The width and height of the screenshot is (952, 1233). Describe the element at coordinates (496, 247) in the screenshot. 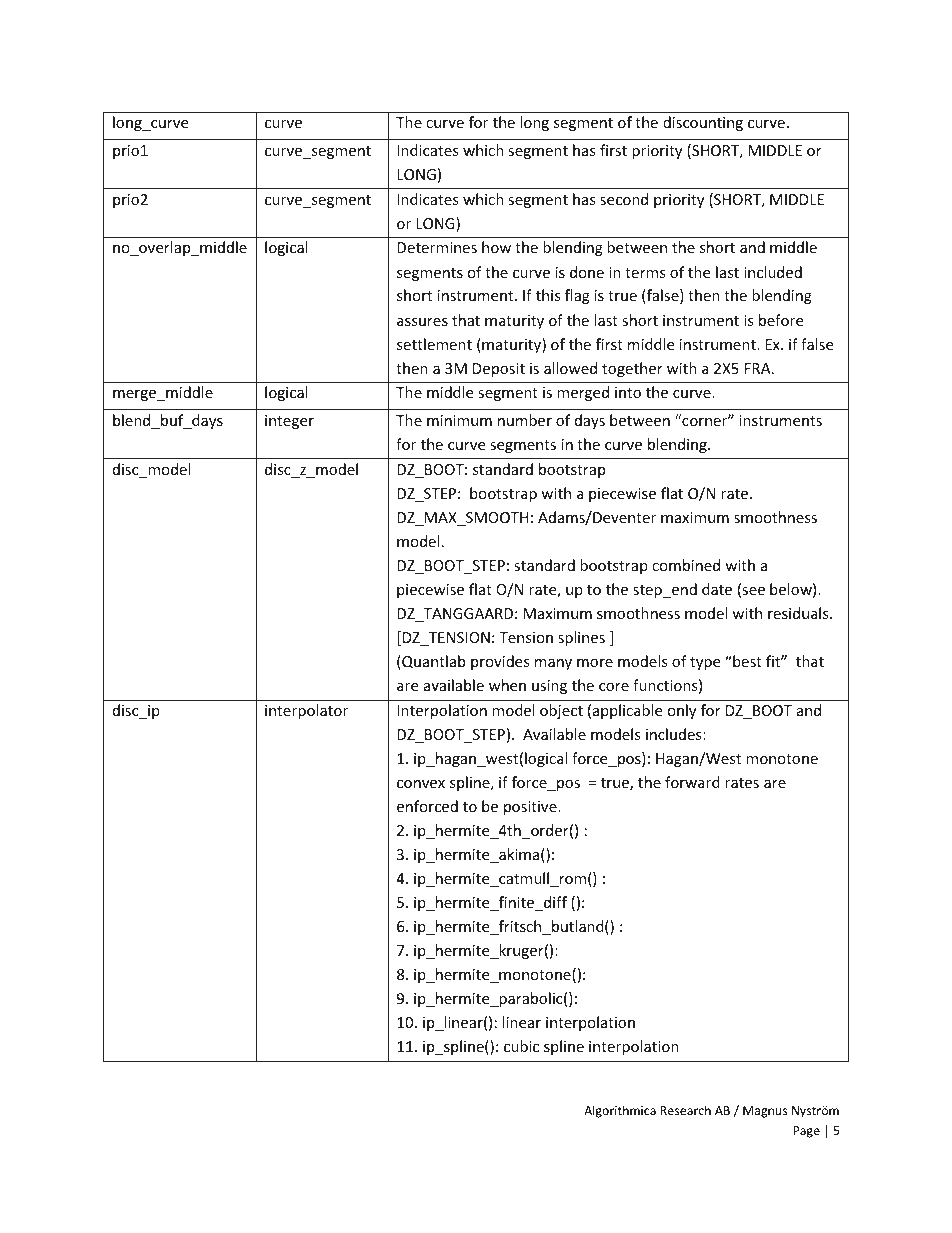

I see `how` at that location.
